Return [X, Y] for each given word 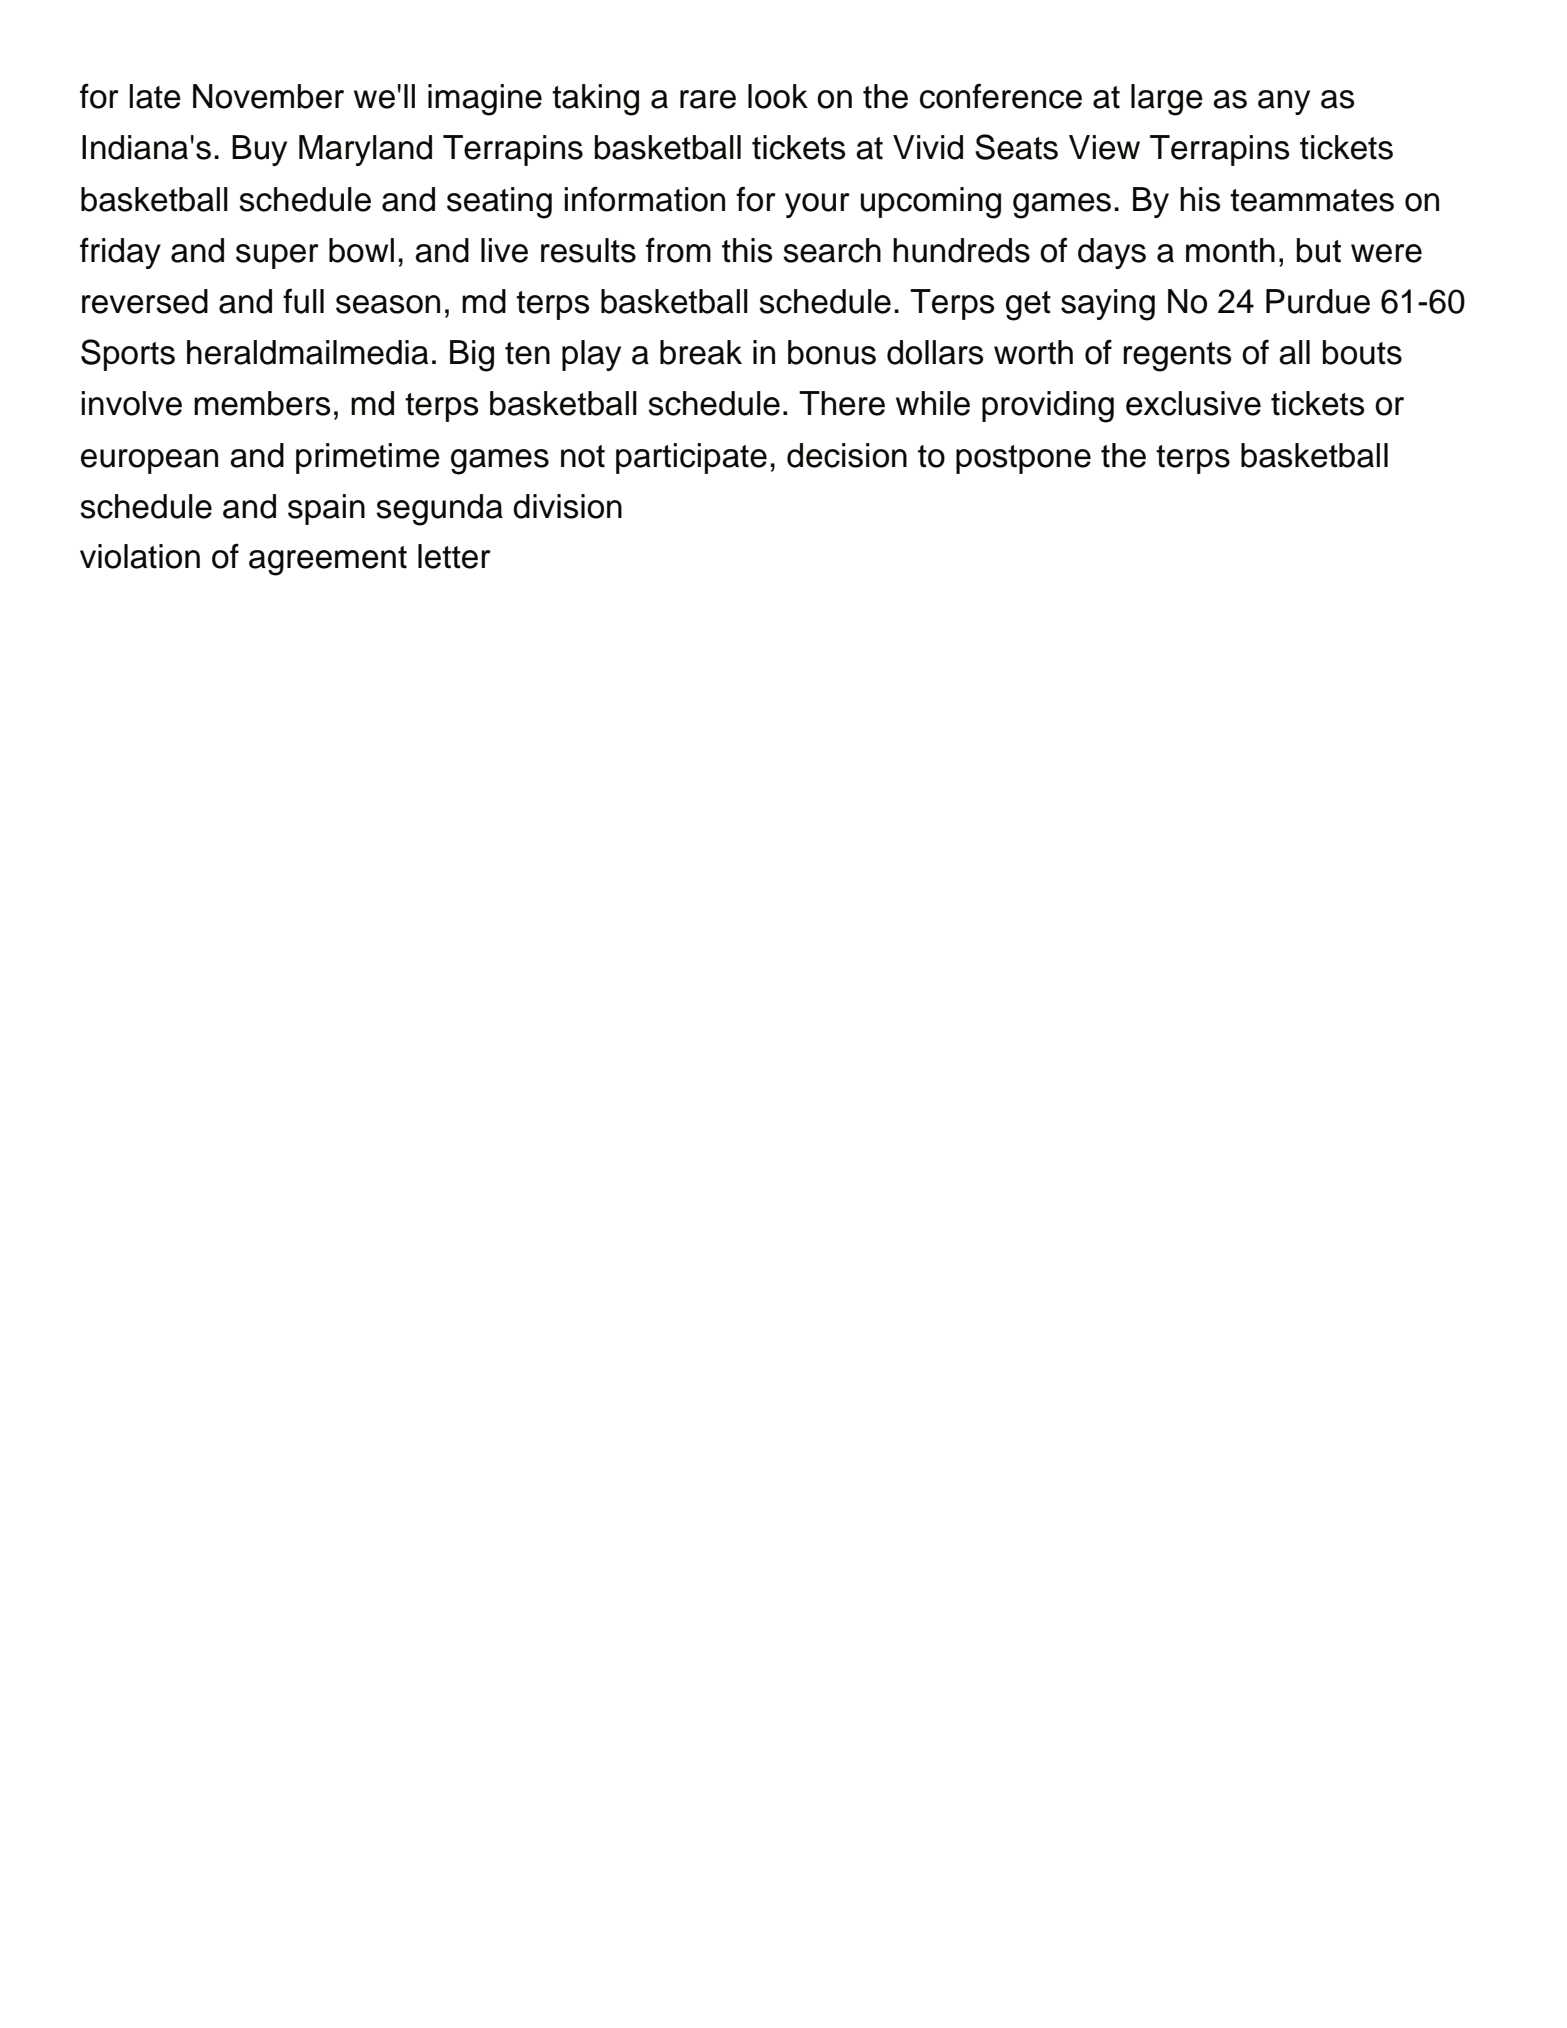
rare [708, 99]
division [567, 506]
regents [1177, 357]
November [268, 96]
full [303, 301]
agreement [328, 561]
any [1284, 102]
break [701, 352]
